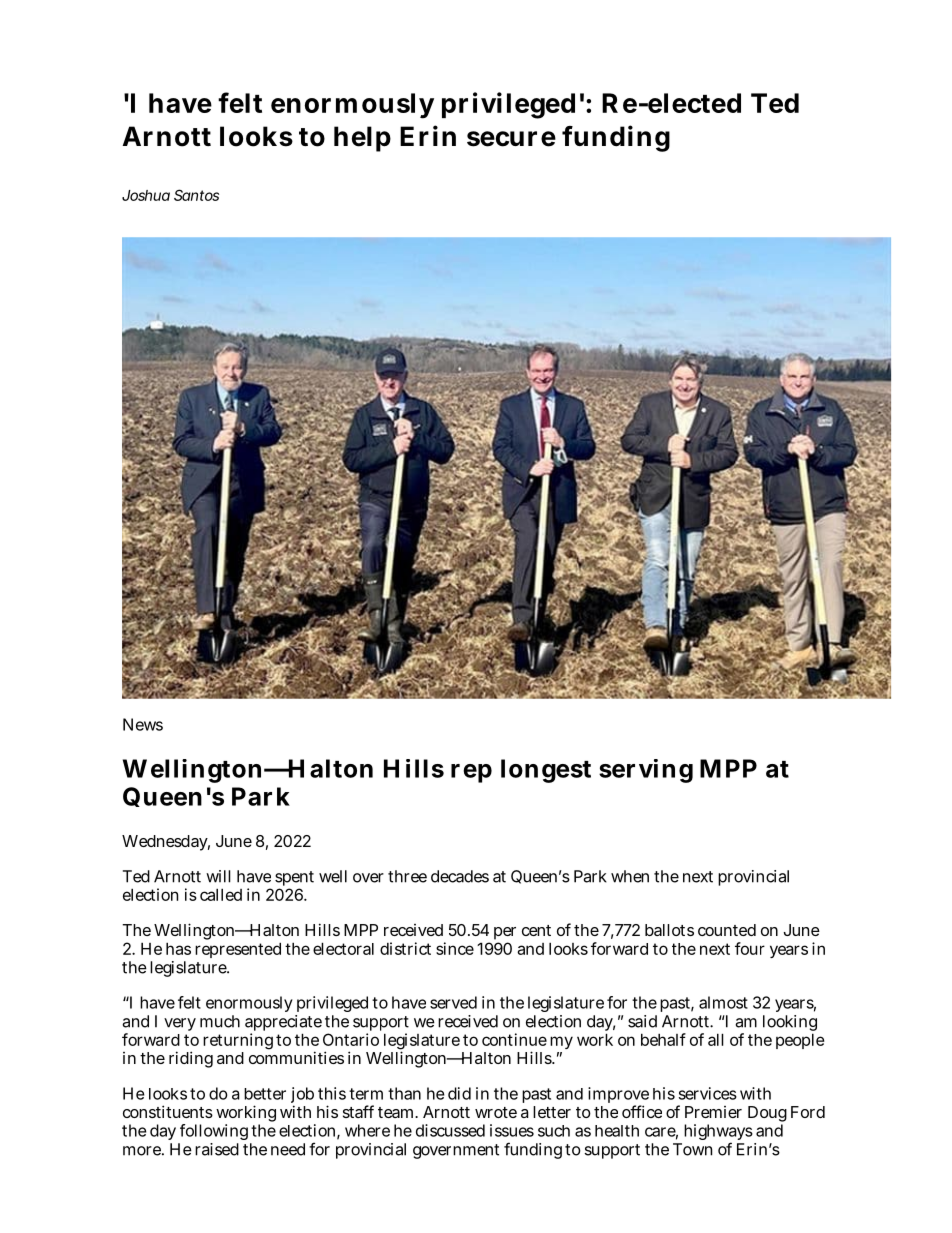 This document has width=952, height=1233. What do you see at coordinates (294, 878) in the document?
I see `spent` at bounding box center [294, 878].
